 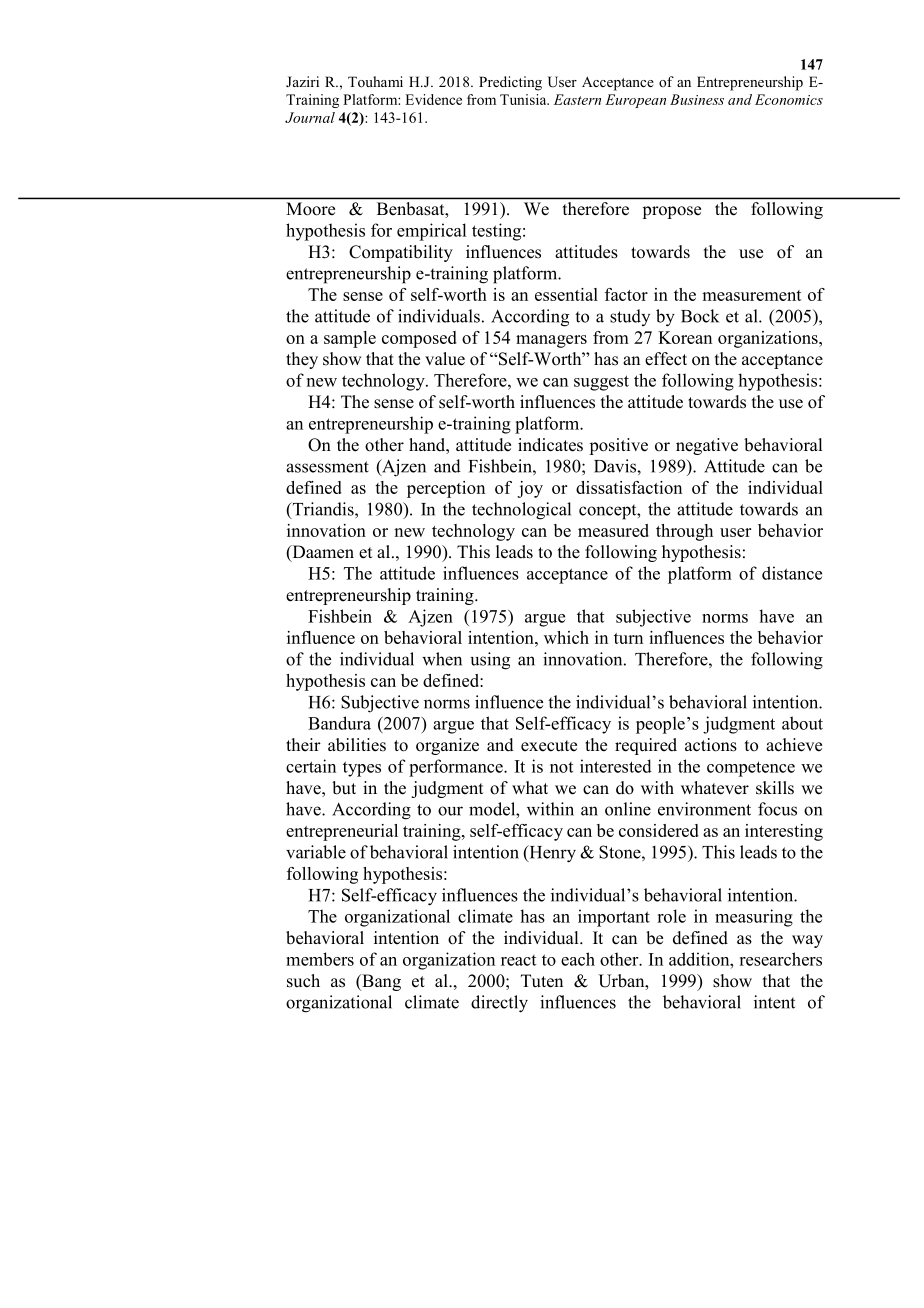 I want to click on assessment, so click(x=327, y=467).
